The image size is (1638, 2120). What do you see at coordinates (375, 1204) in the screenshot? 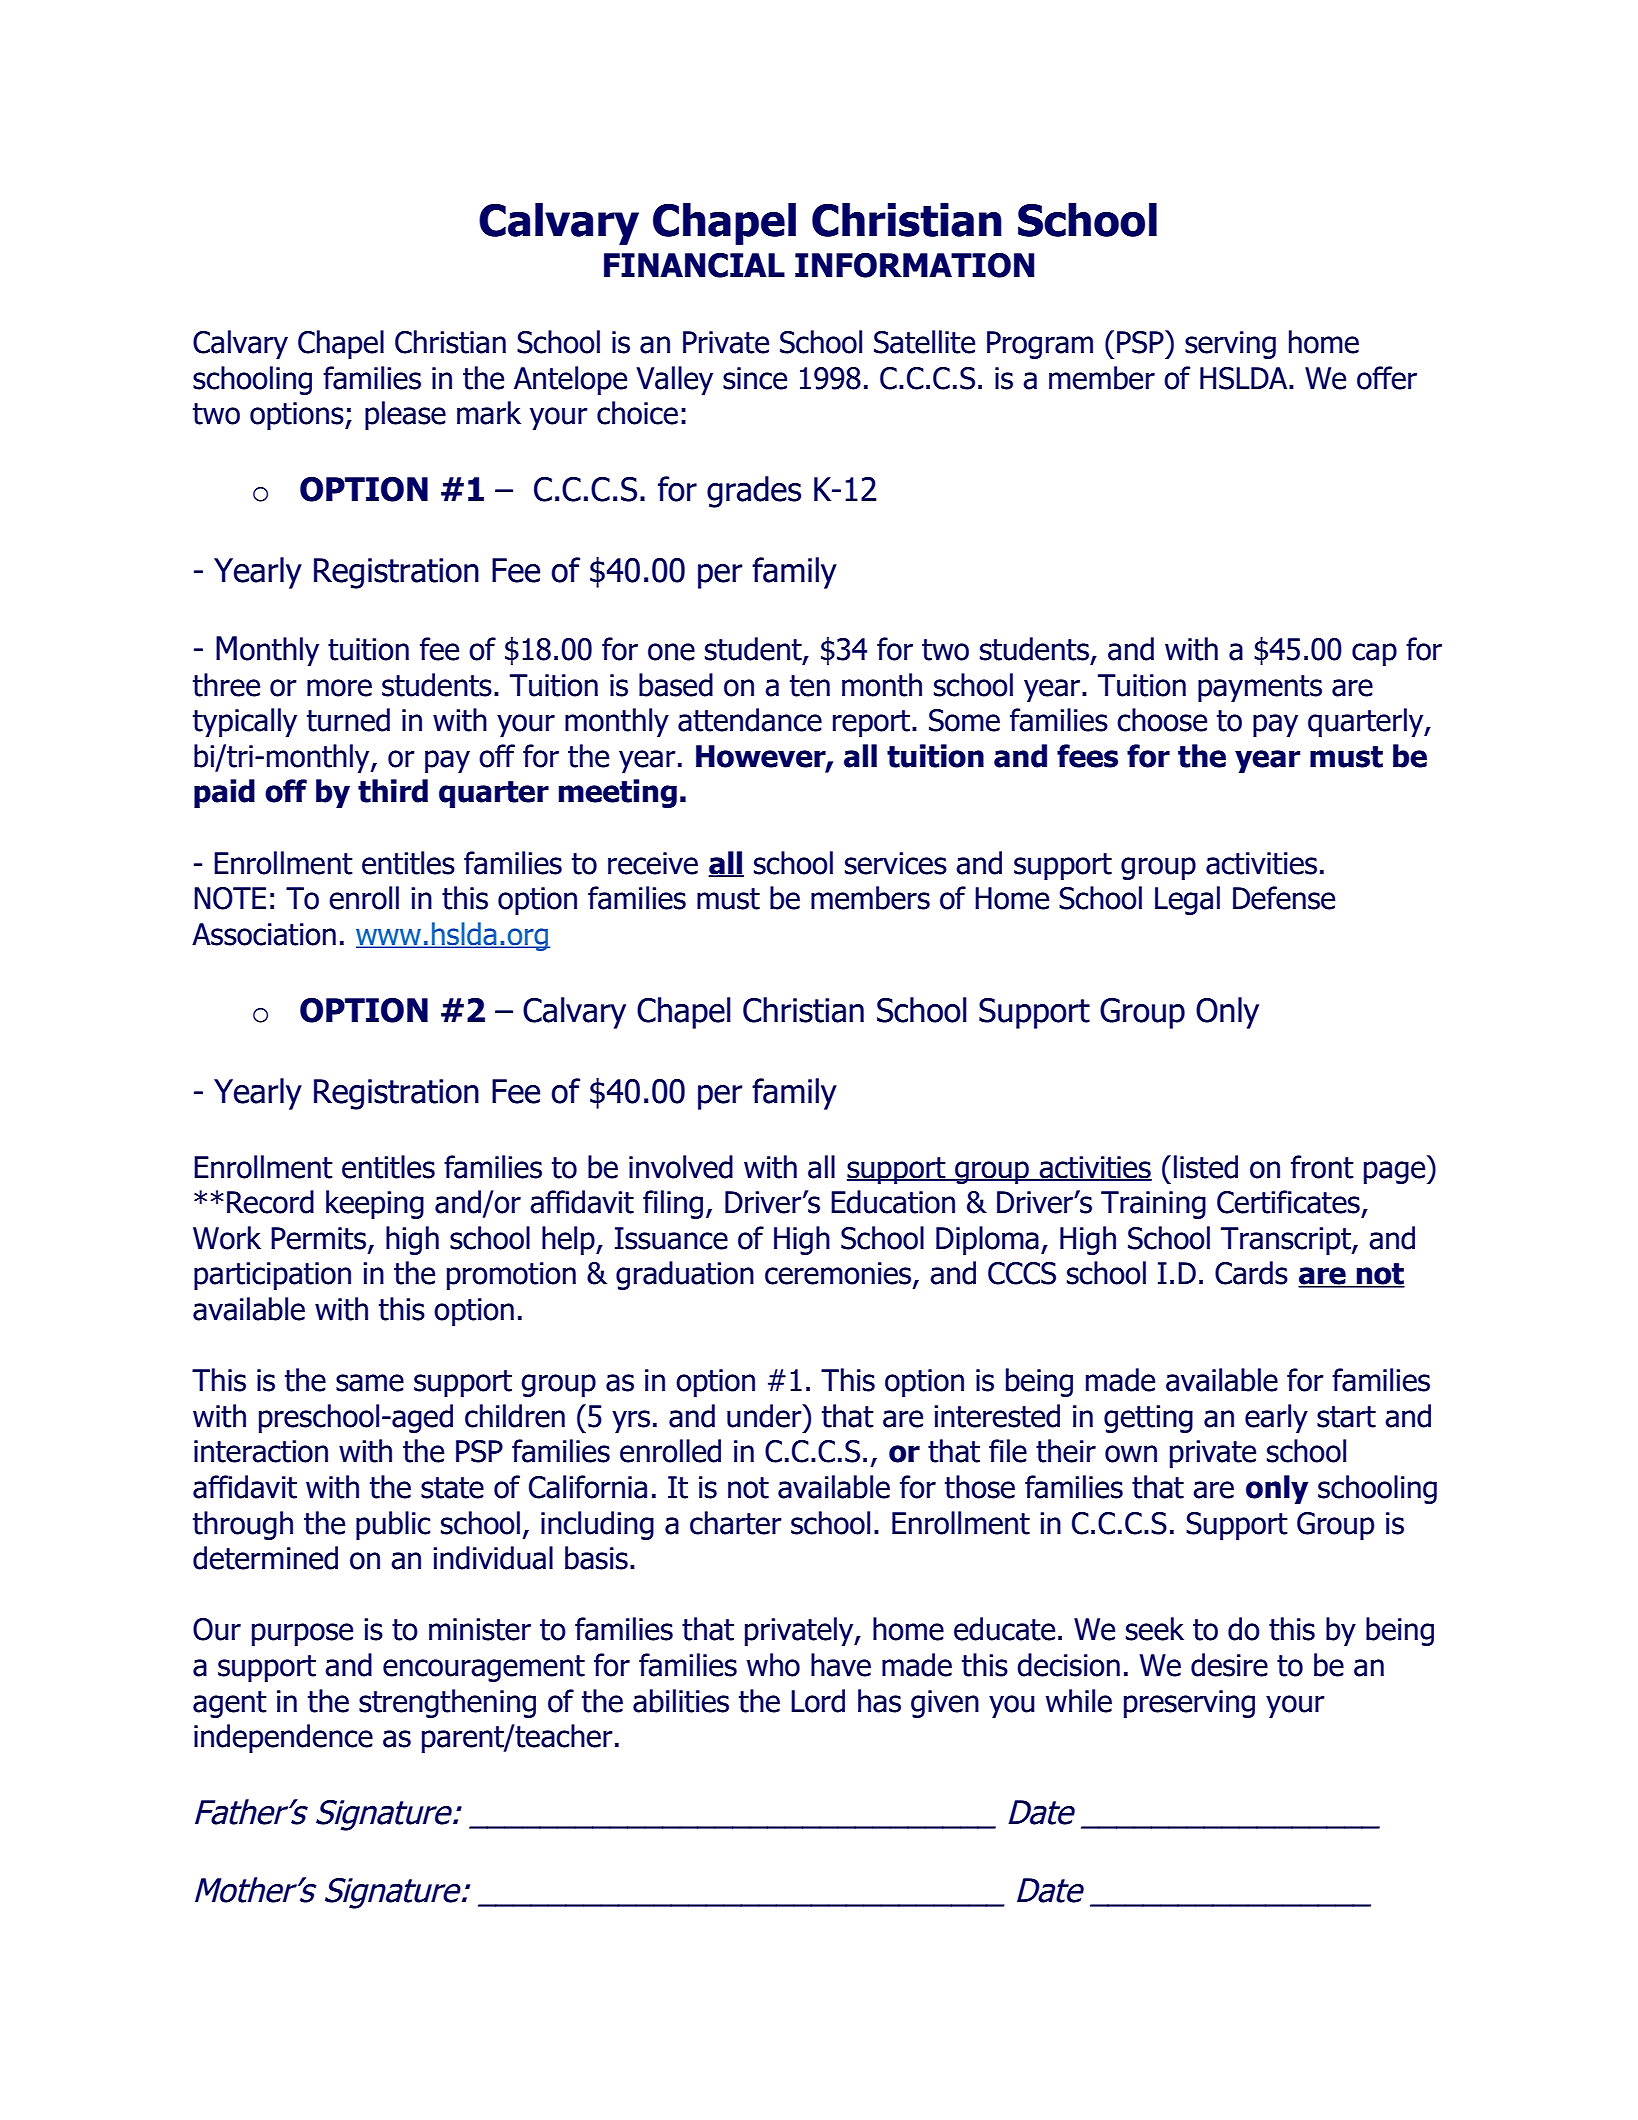
I see `keeping` at bounding box center [375, 1204].
